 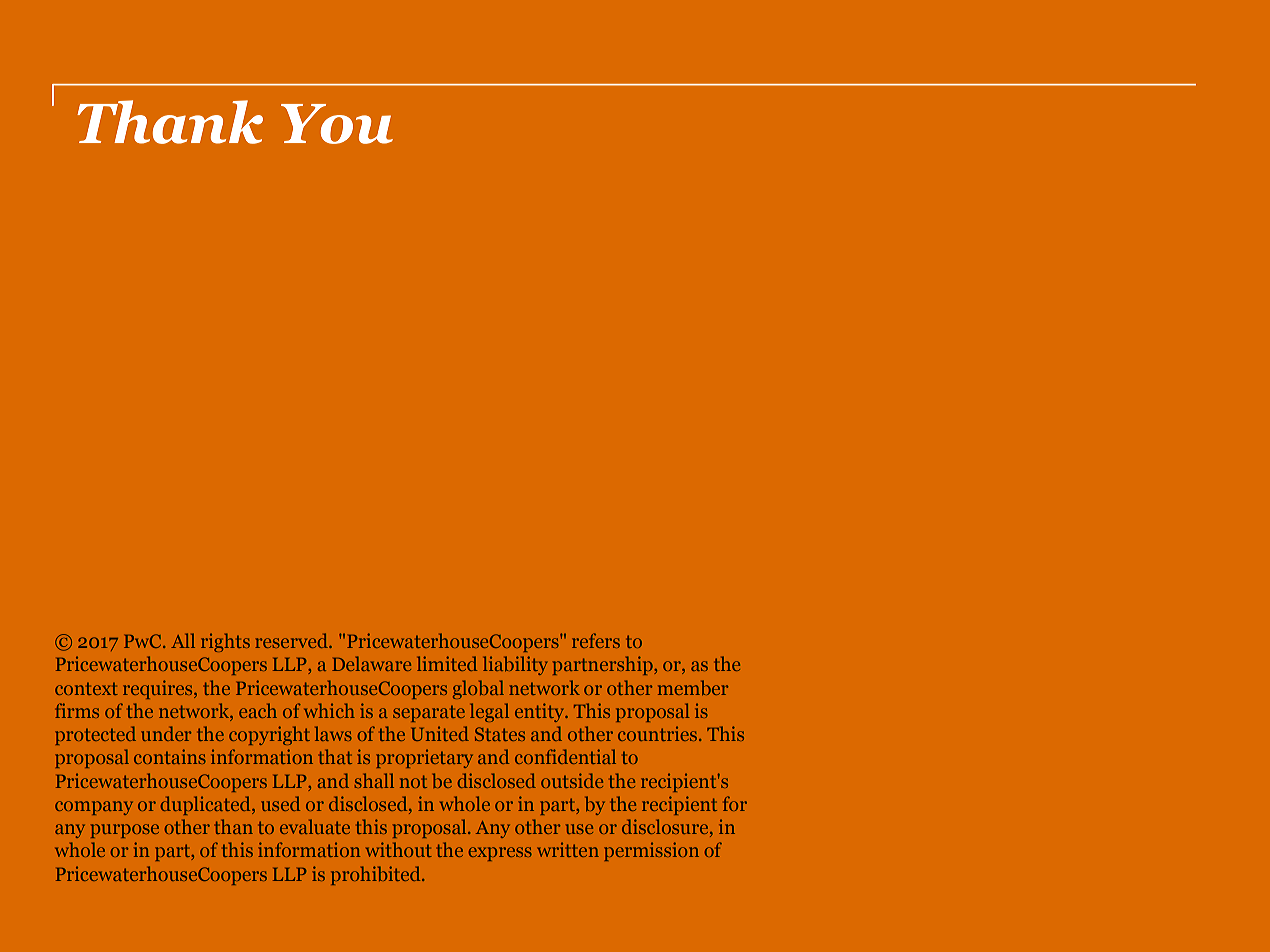 I want to click on requires, so click(x=159, y=689).
